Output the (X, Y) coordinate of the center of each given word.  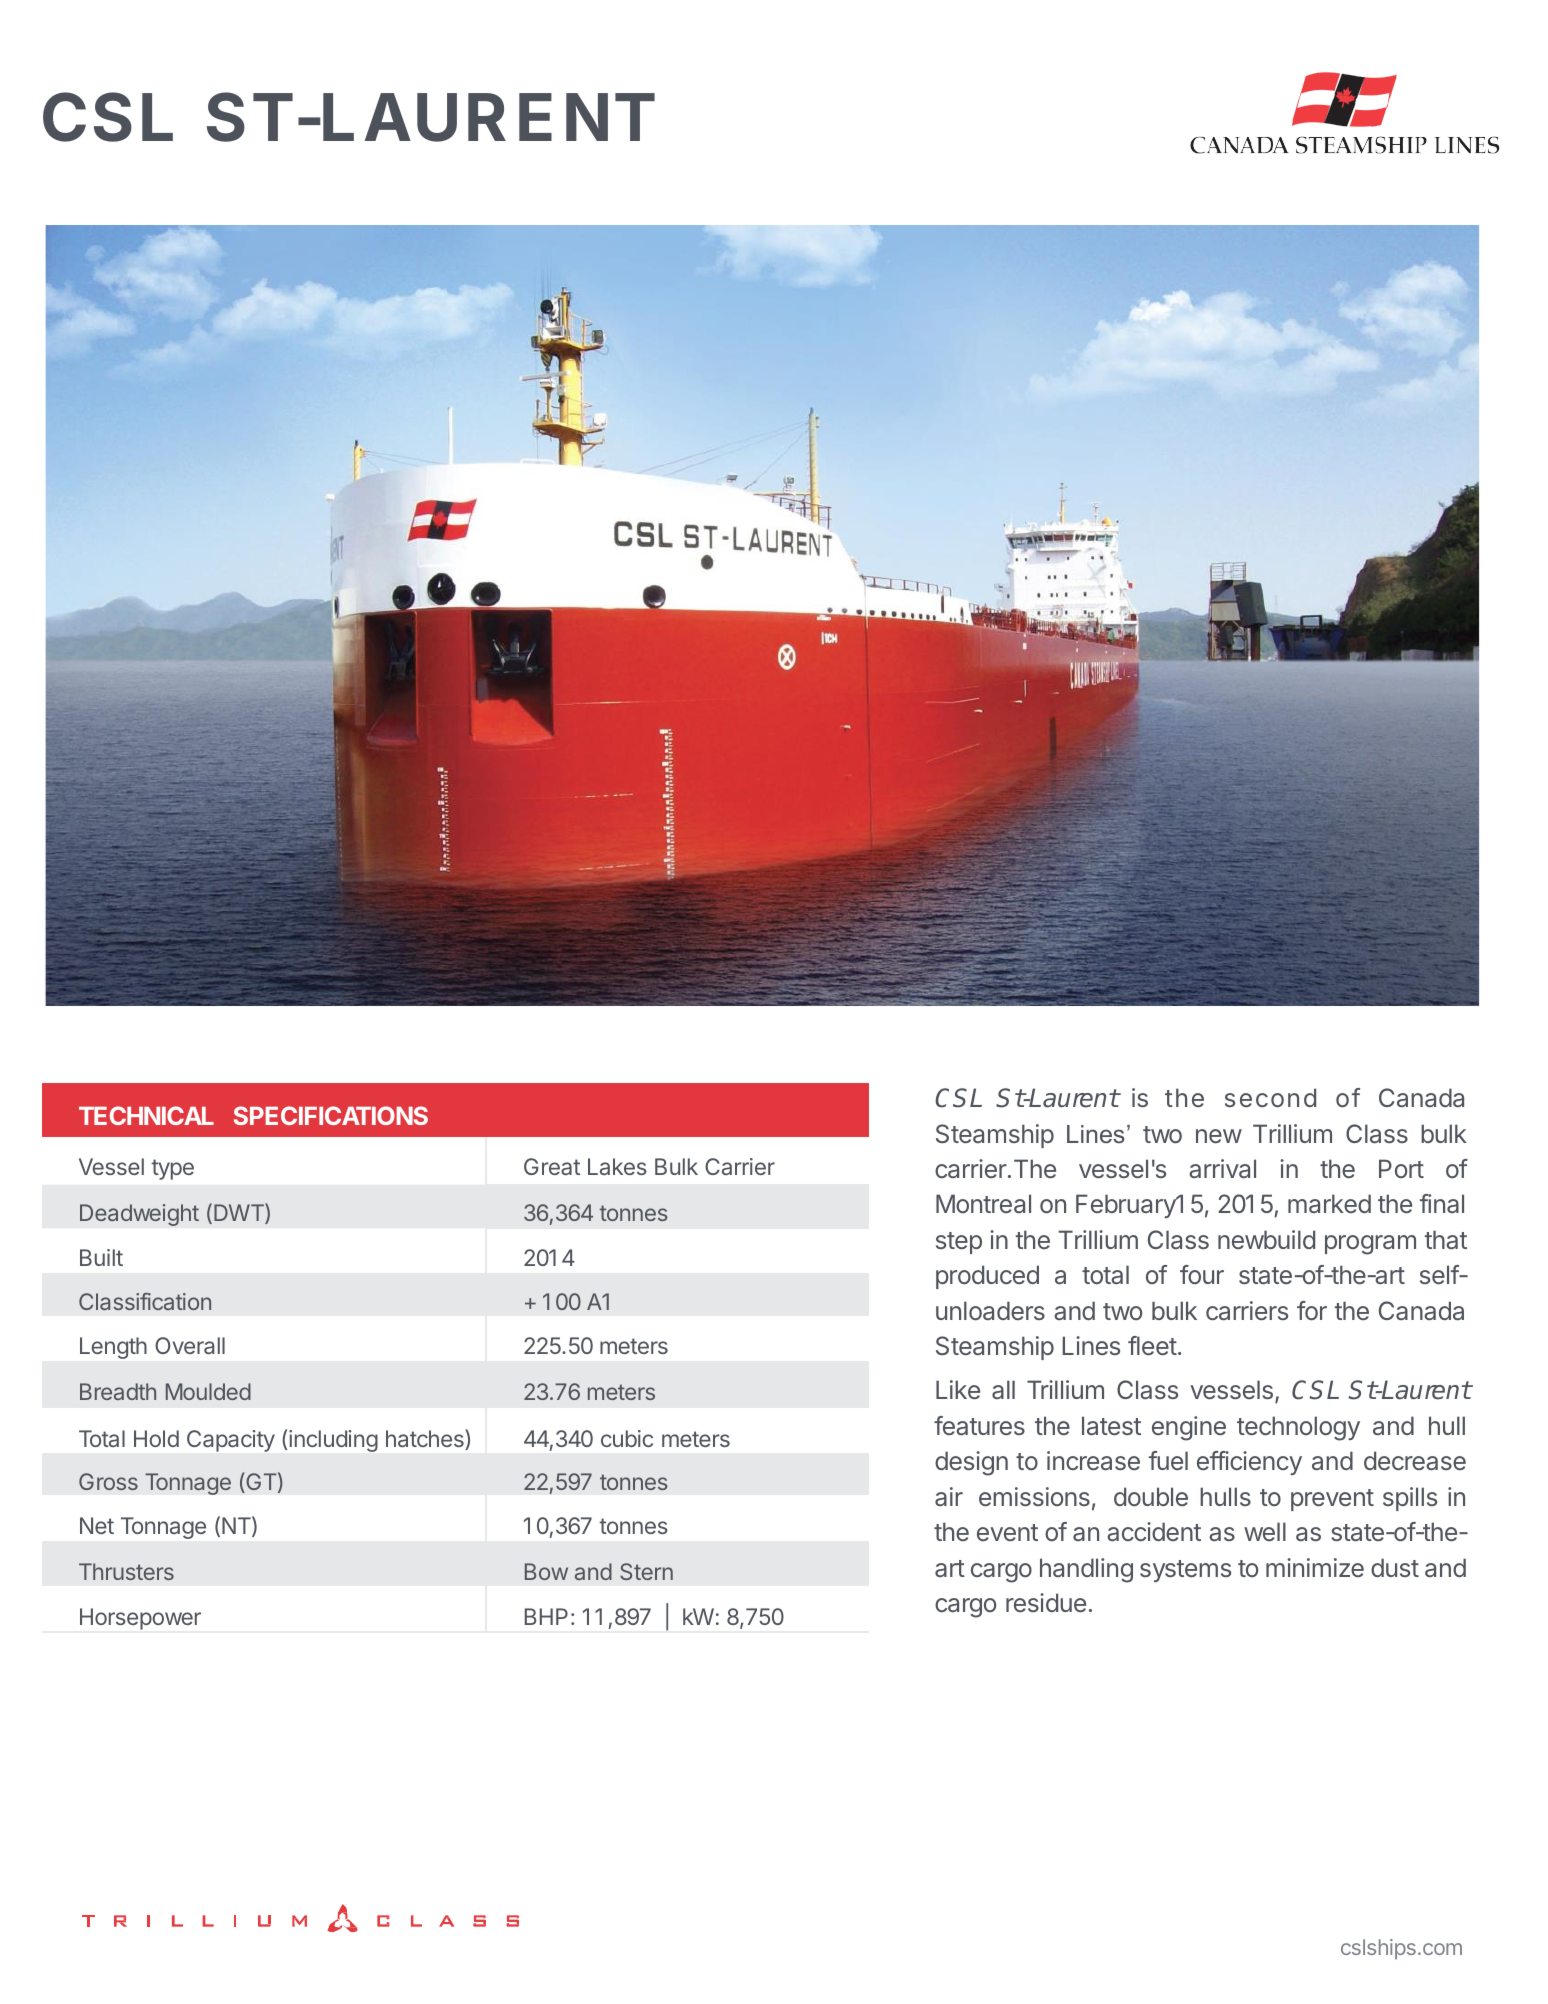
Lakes (617, 1166)
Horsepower (140, 1619)
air (949, 1496)
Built (101, 1257)
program (1370, 1245)
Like (958, 1389)
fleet (1152, 1345)
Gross (108, 1481)
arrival (1222, 1168)
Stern (646, 1571)
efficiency (1249, 1463)
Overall (190, 1345)
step (959, 1243)
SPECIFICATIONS (331, 1115)
